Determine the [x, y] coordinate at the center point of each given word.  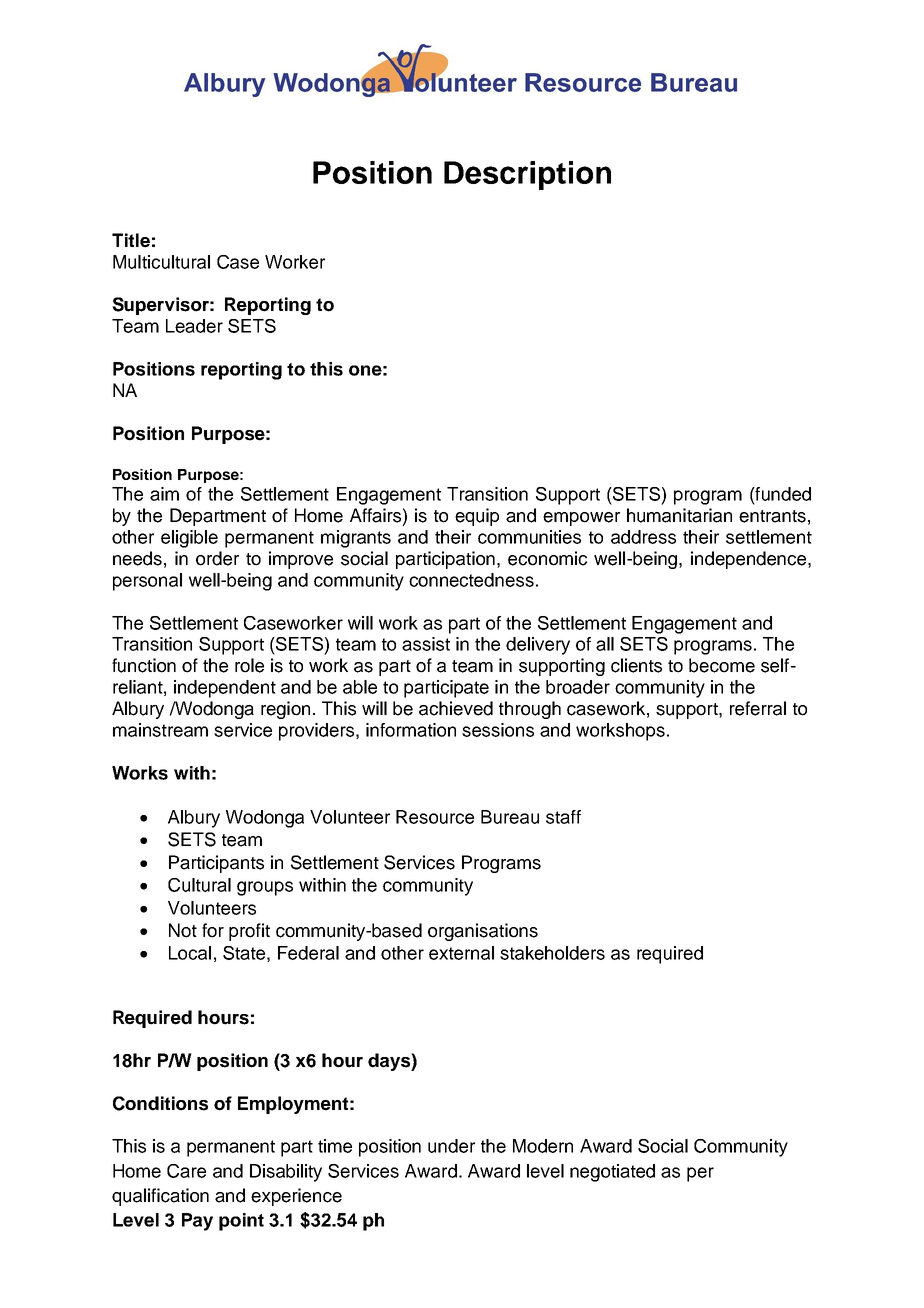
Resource [435, 817]
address [643, 537]
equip [477, 517]
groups [265, 888]
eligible [189, 539]
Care [186, 1171]
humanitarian [679, 515]
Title [131, 240]
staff [563, 817]
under [451, 1146]
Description [527, 175]
